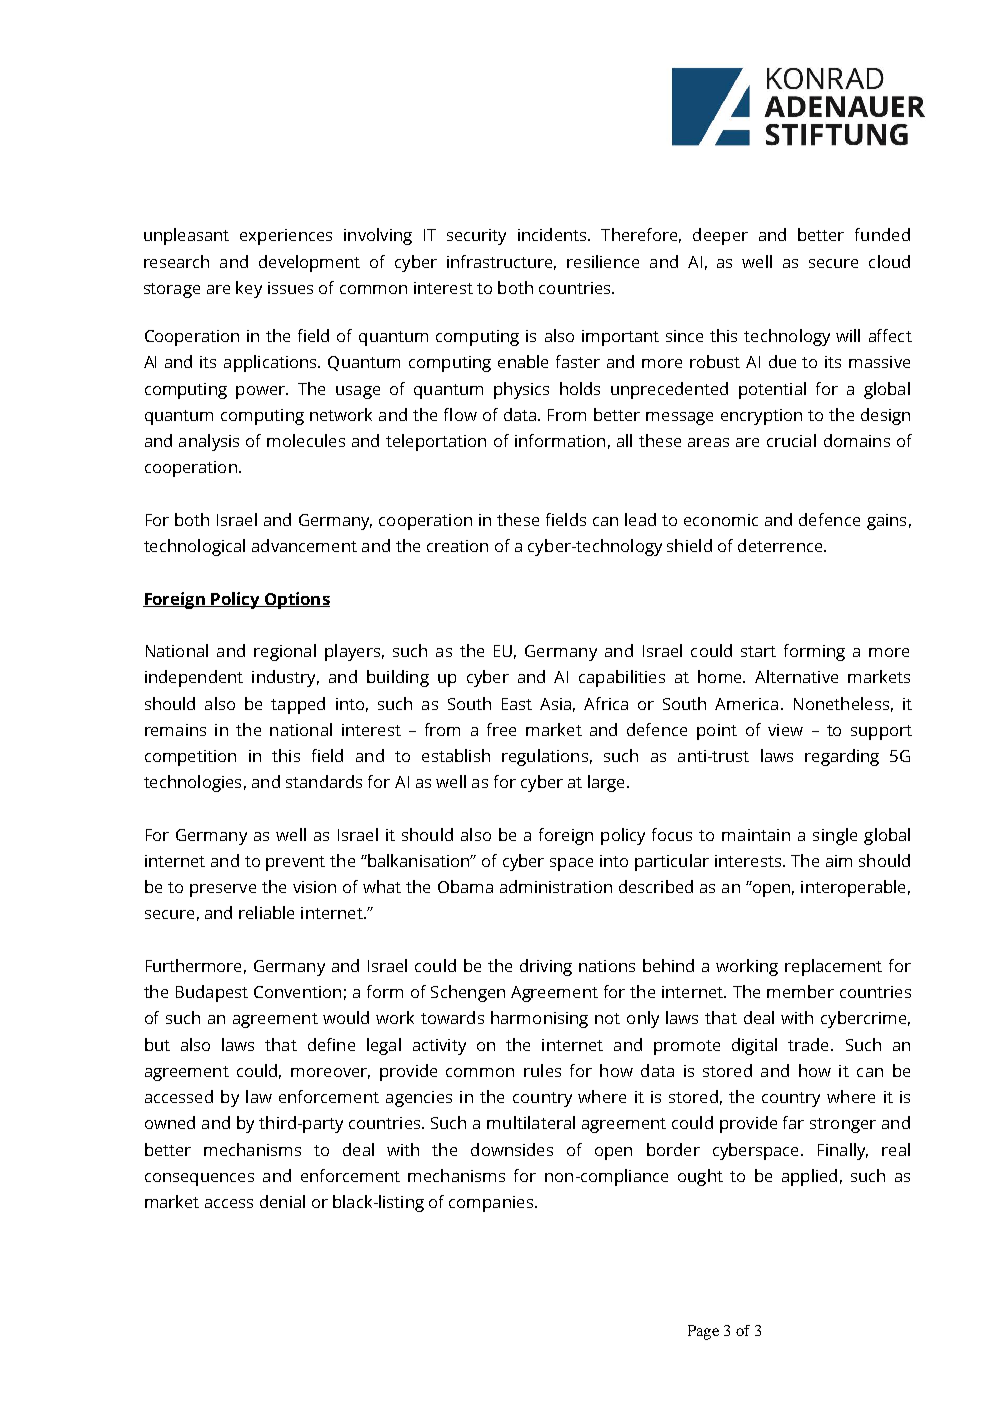 Image resolution: width=997 pixels, height=1410 pixels. Describe the element at coordinates (266, 912) in the screenshot. I see `reliable` at that location.
